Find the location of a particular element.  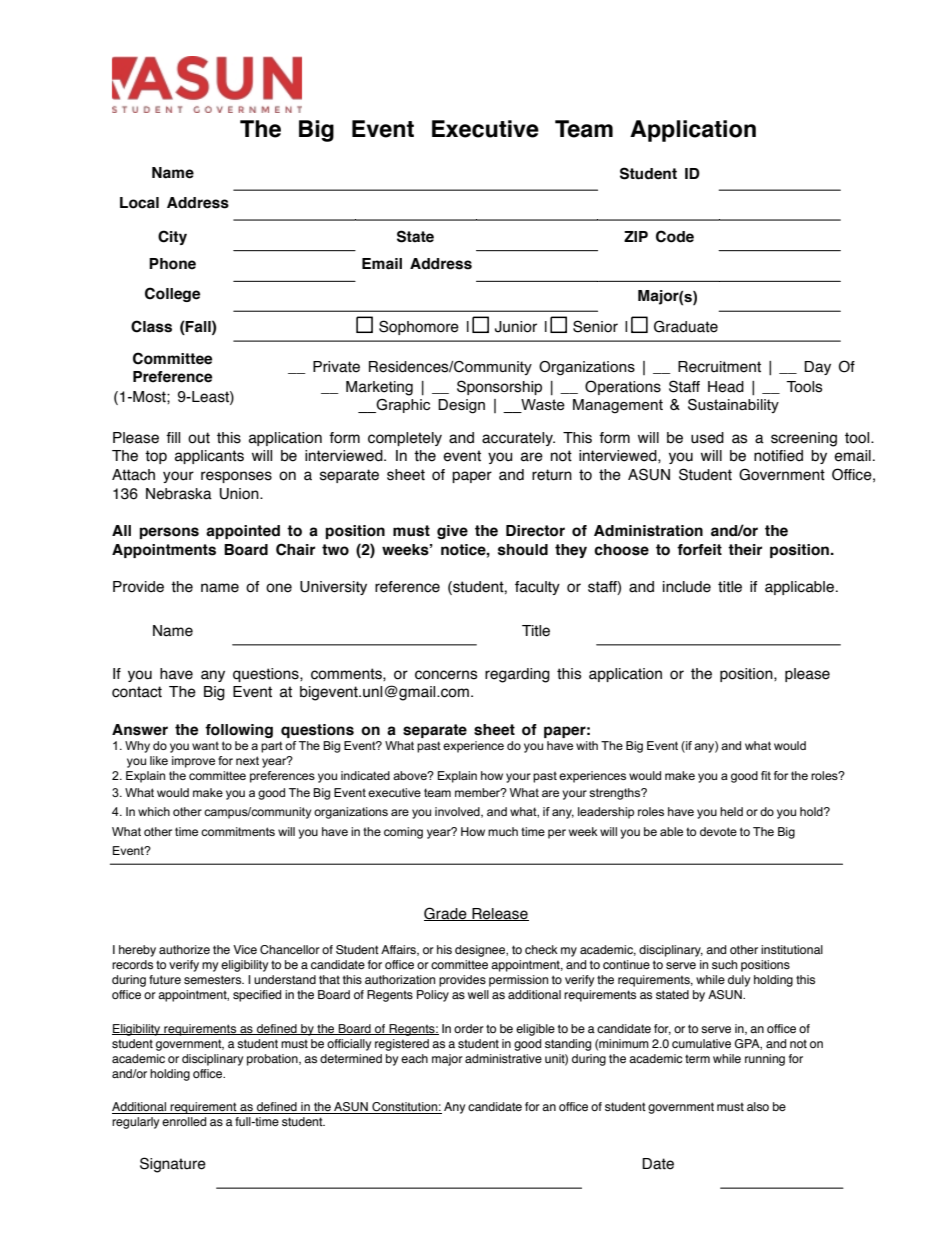

Release is located at coordinates (499, 914).
